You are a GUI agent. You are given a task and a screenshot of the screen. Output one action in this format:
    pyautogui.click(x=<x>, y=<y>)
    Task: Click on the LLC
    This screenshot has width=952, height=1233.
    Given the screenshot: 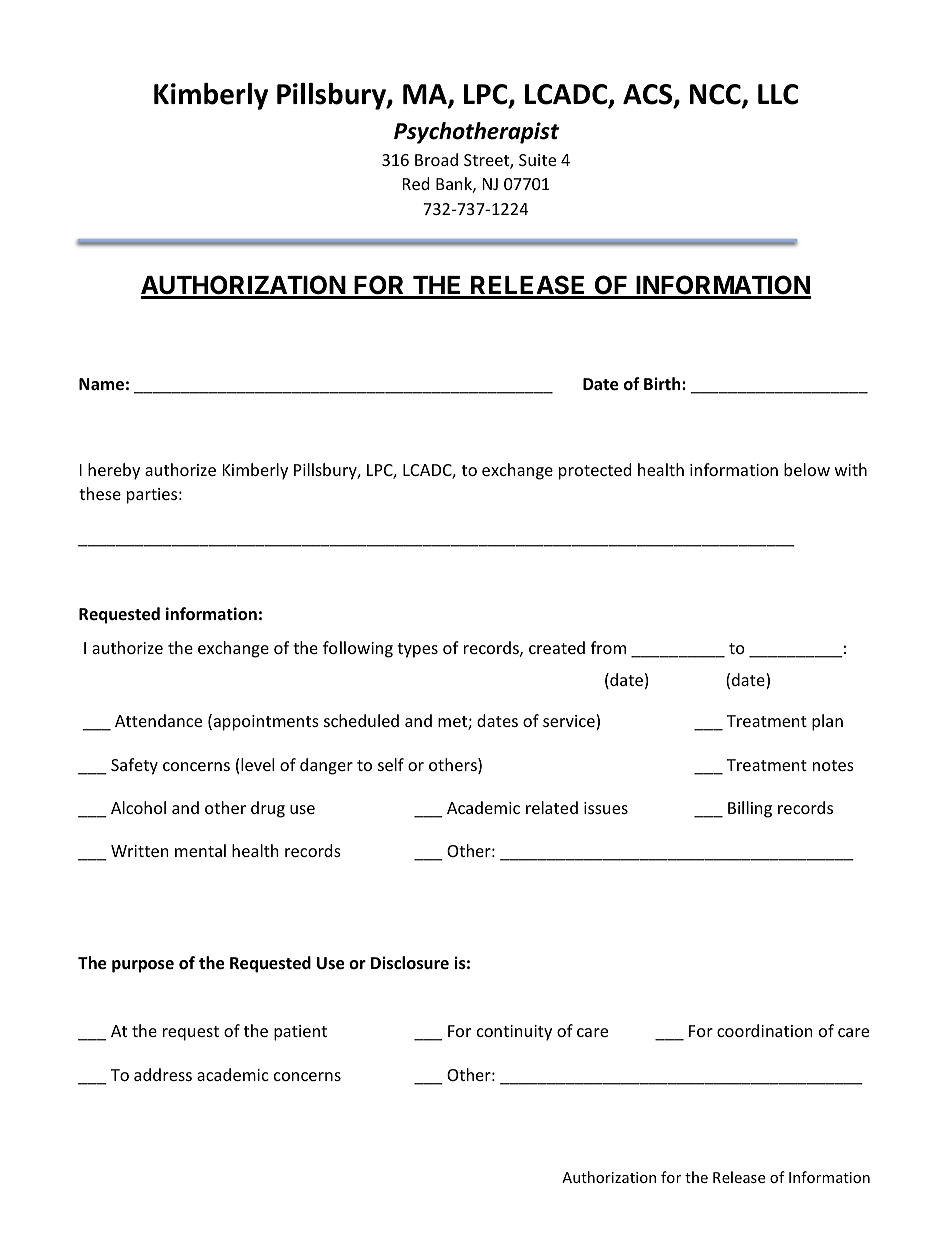 What is the action you would take?
    pyautogui.click(x=778, y=94)
